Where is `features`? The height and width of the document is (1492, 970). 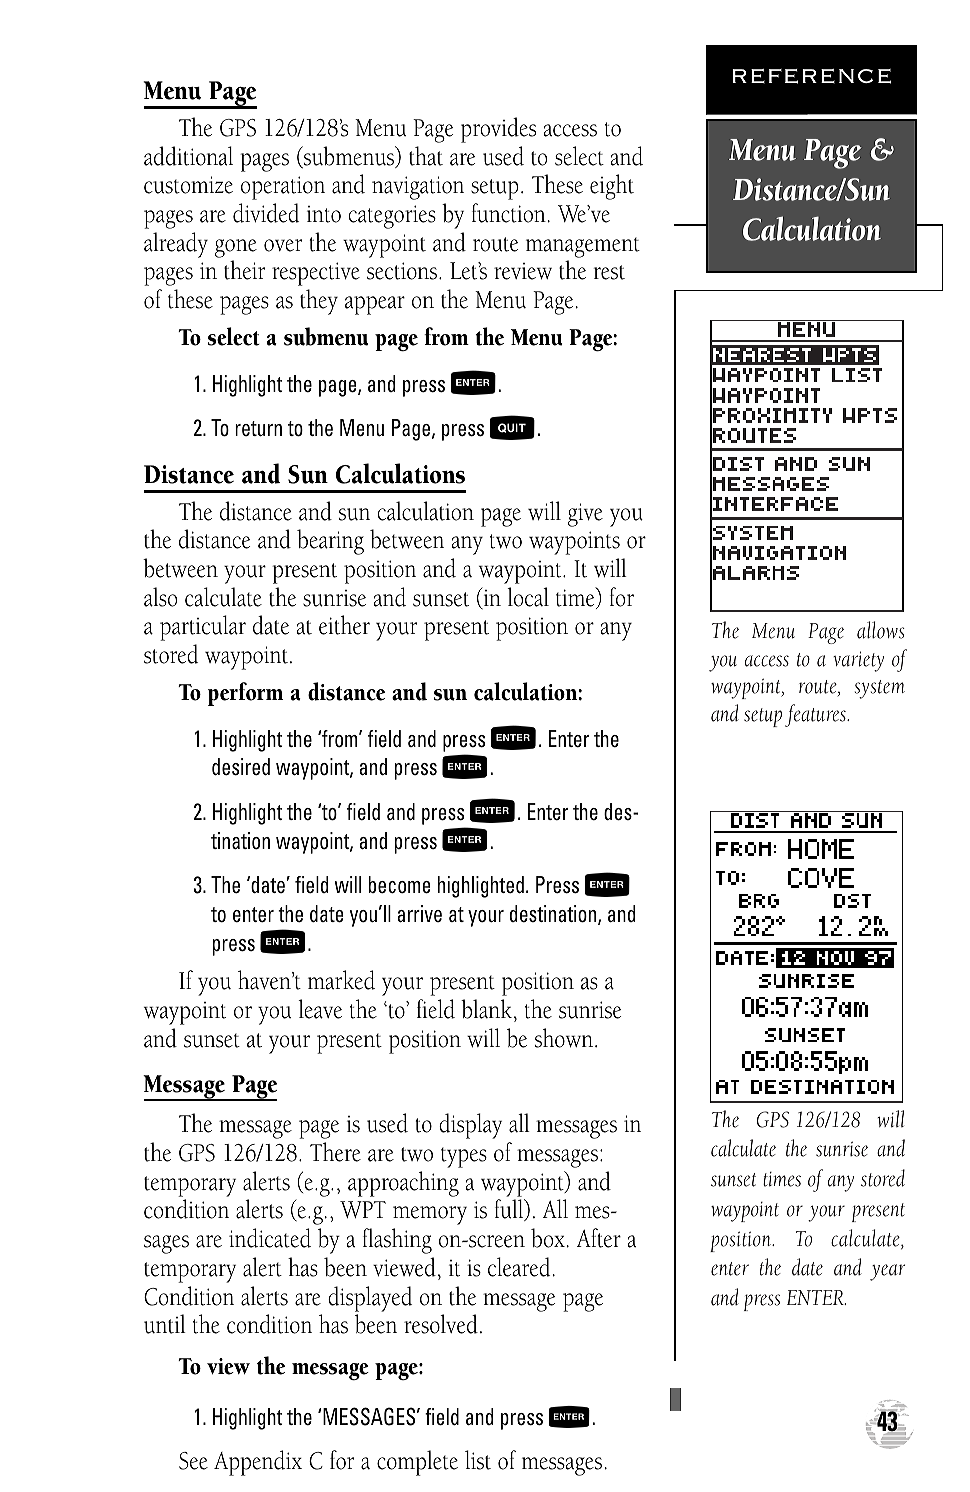
features is located at coordinates (816, 715).
